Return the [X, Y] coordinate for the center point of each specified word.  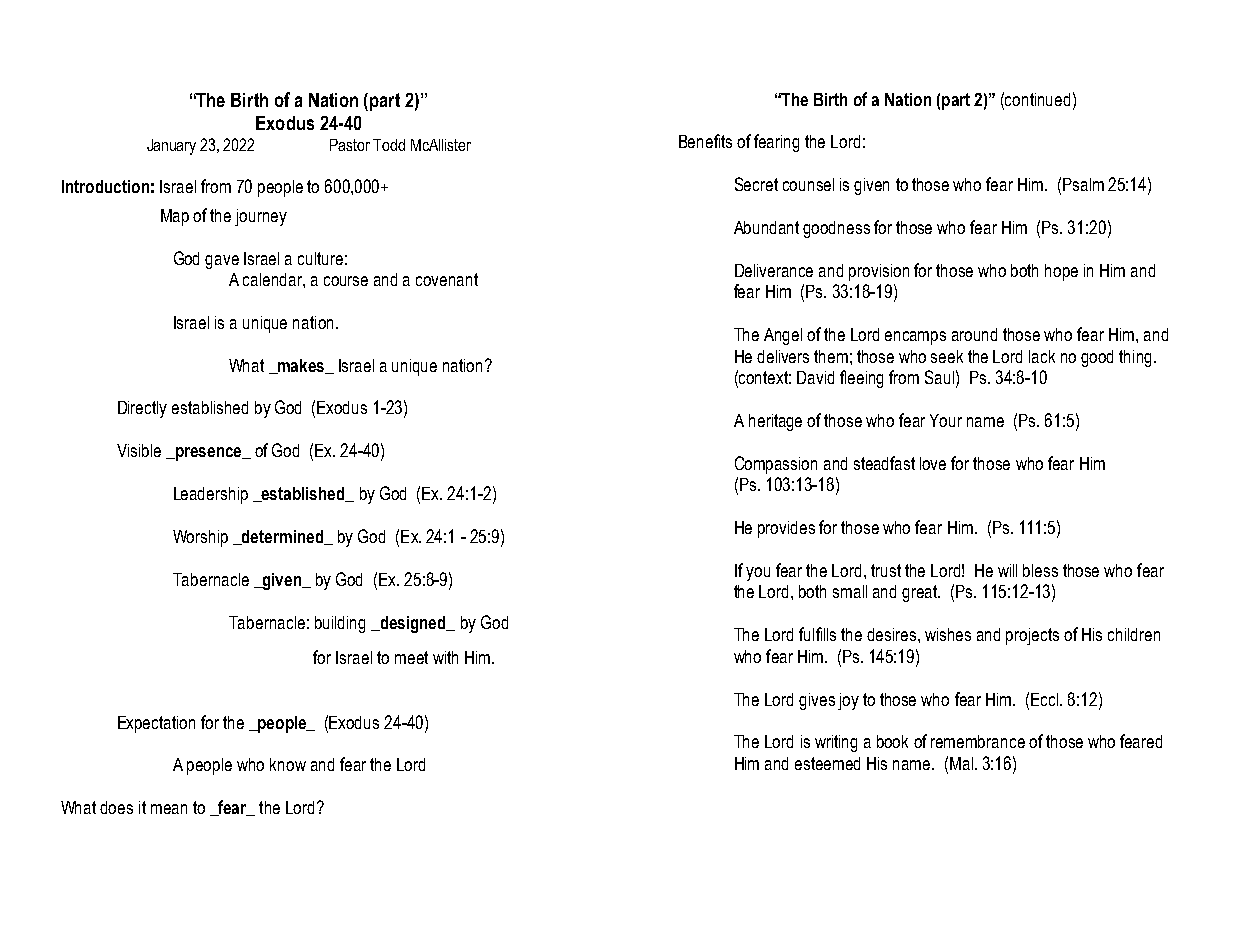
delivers [783, 356]
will [1007, 570]
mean [169, 809]
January [171, 147]
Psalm [1083, 184]
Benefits [705, 141]
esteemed [827, 763]
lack [1042, 356]
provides [786, 529]
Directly [142, 409]
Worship [200, 538]
